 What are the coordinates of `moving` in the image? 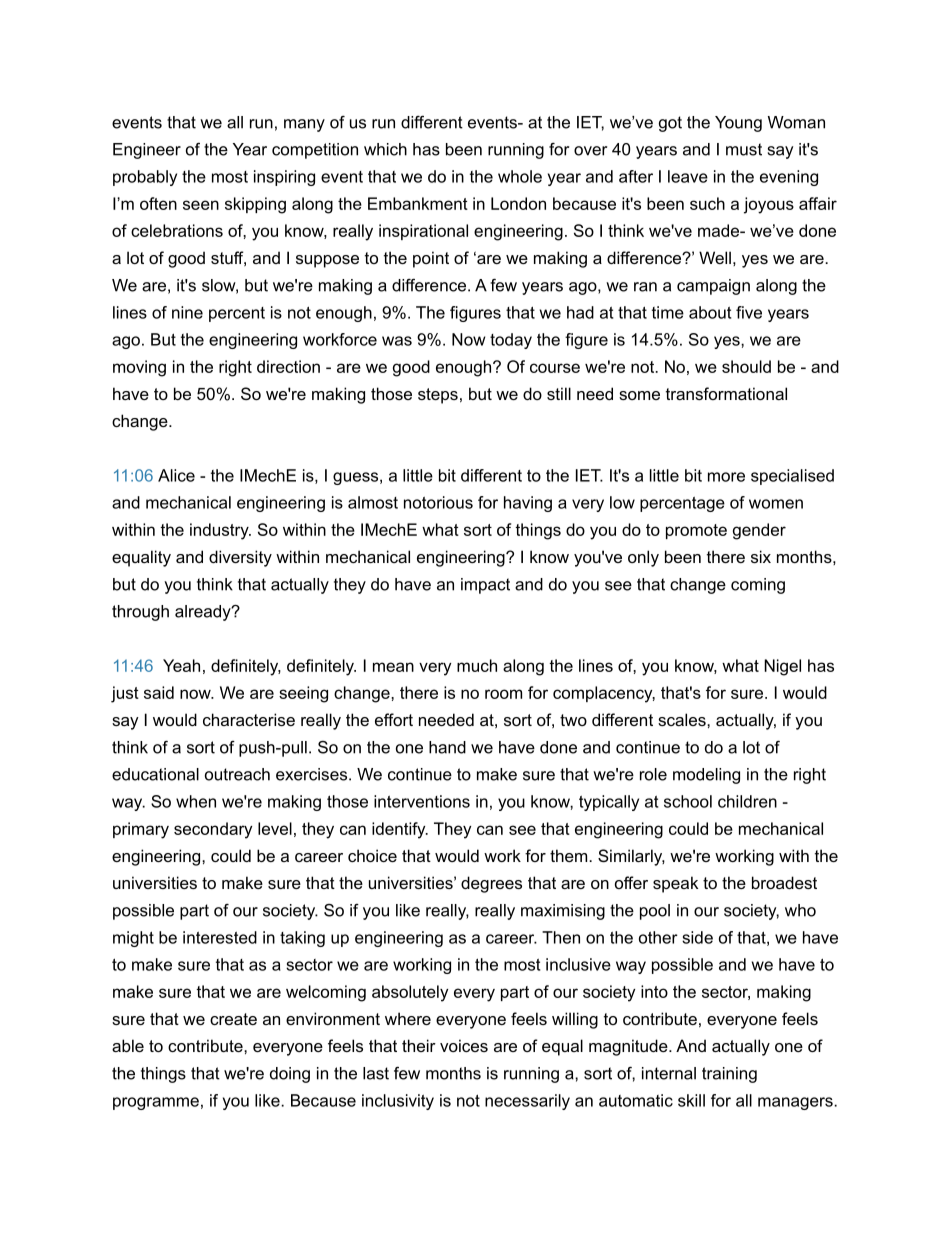 It's located at (139, 368).
